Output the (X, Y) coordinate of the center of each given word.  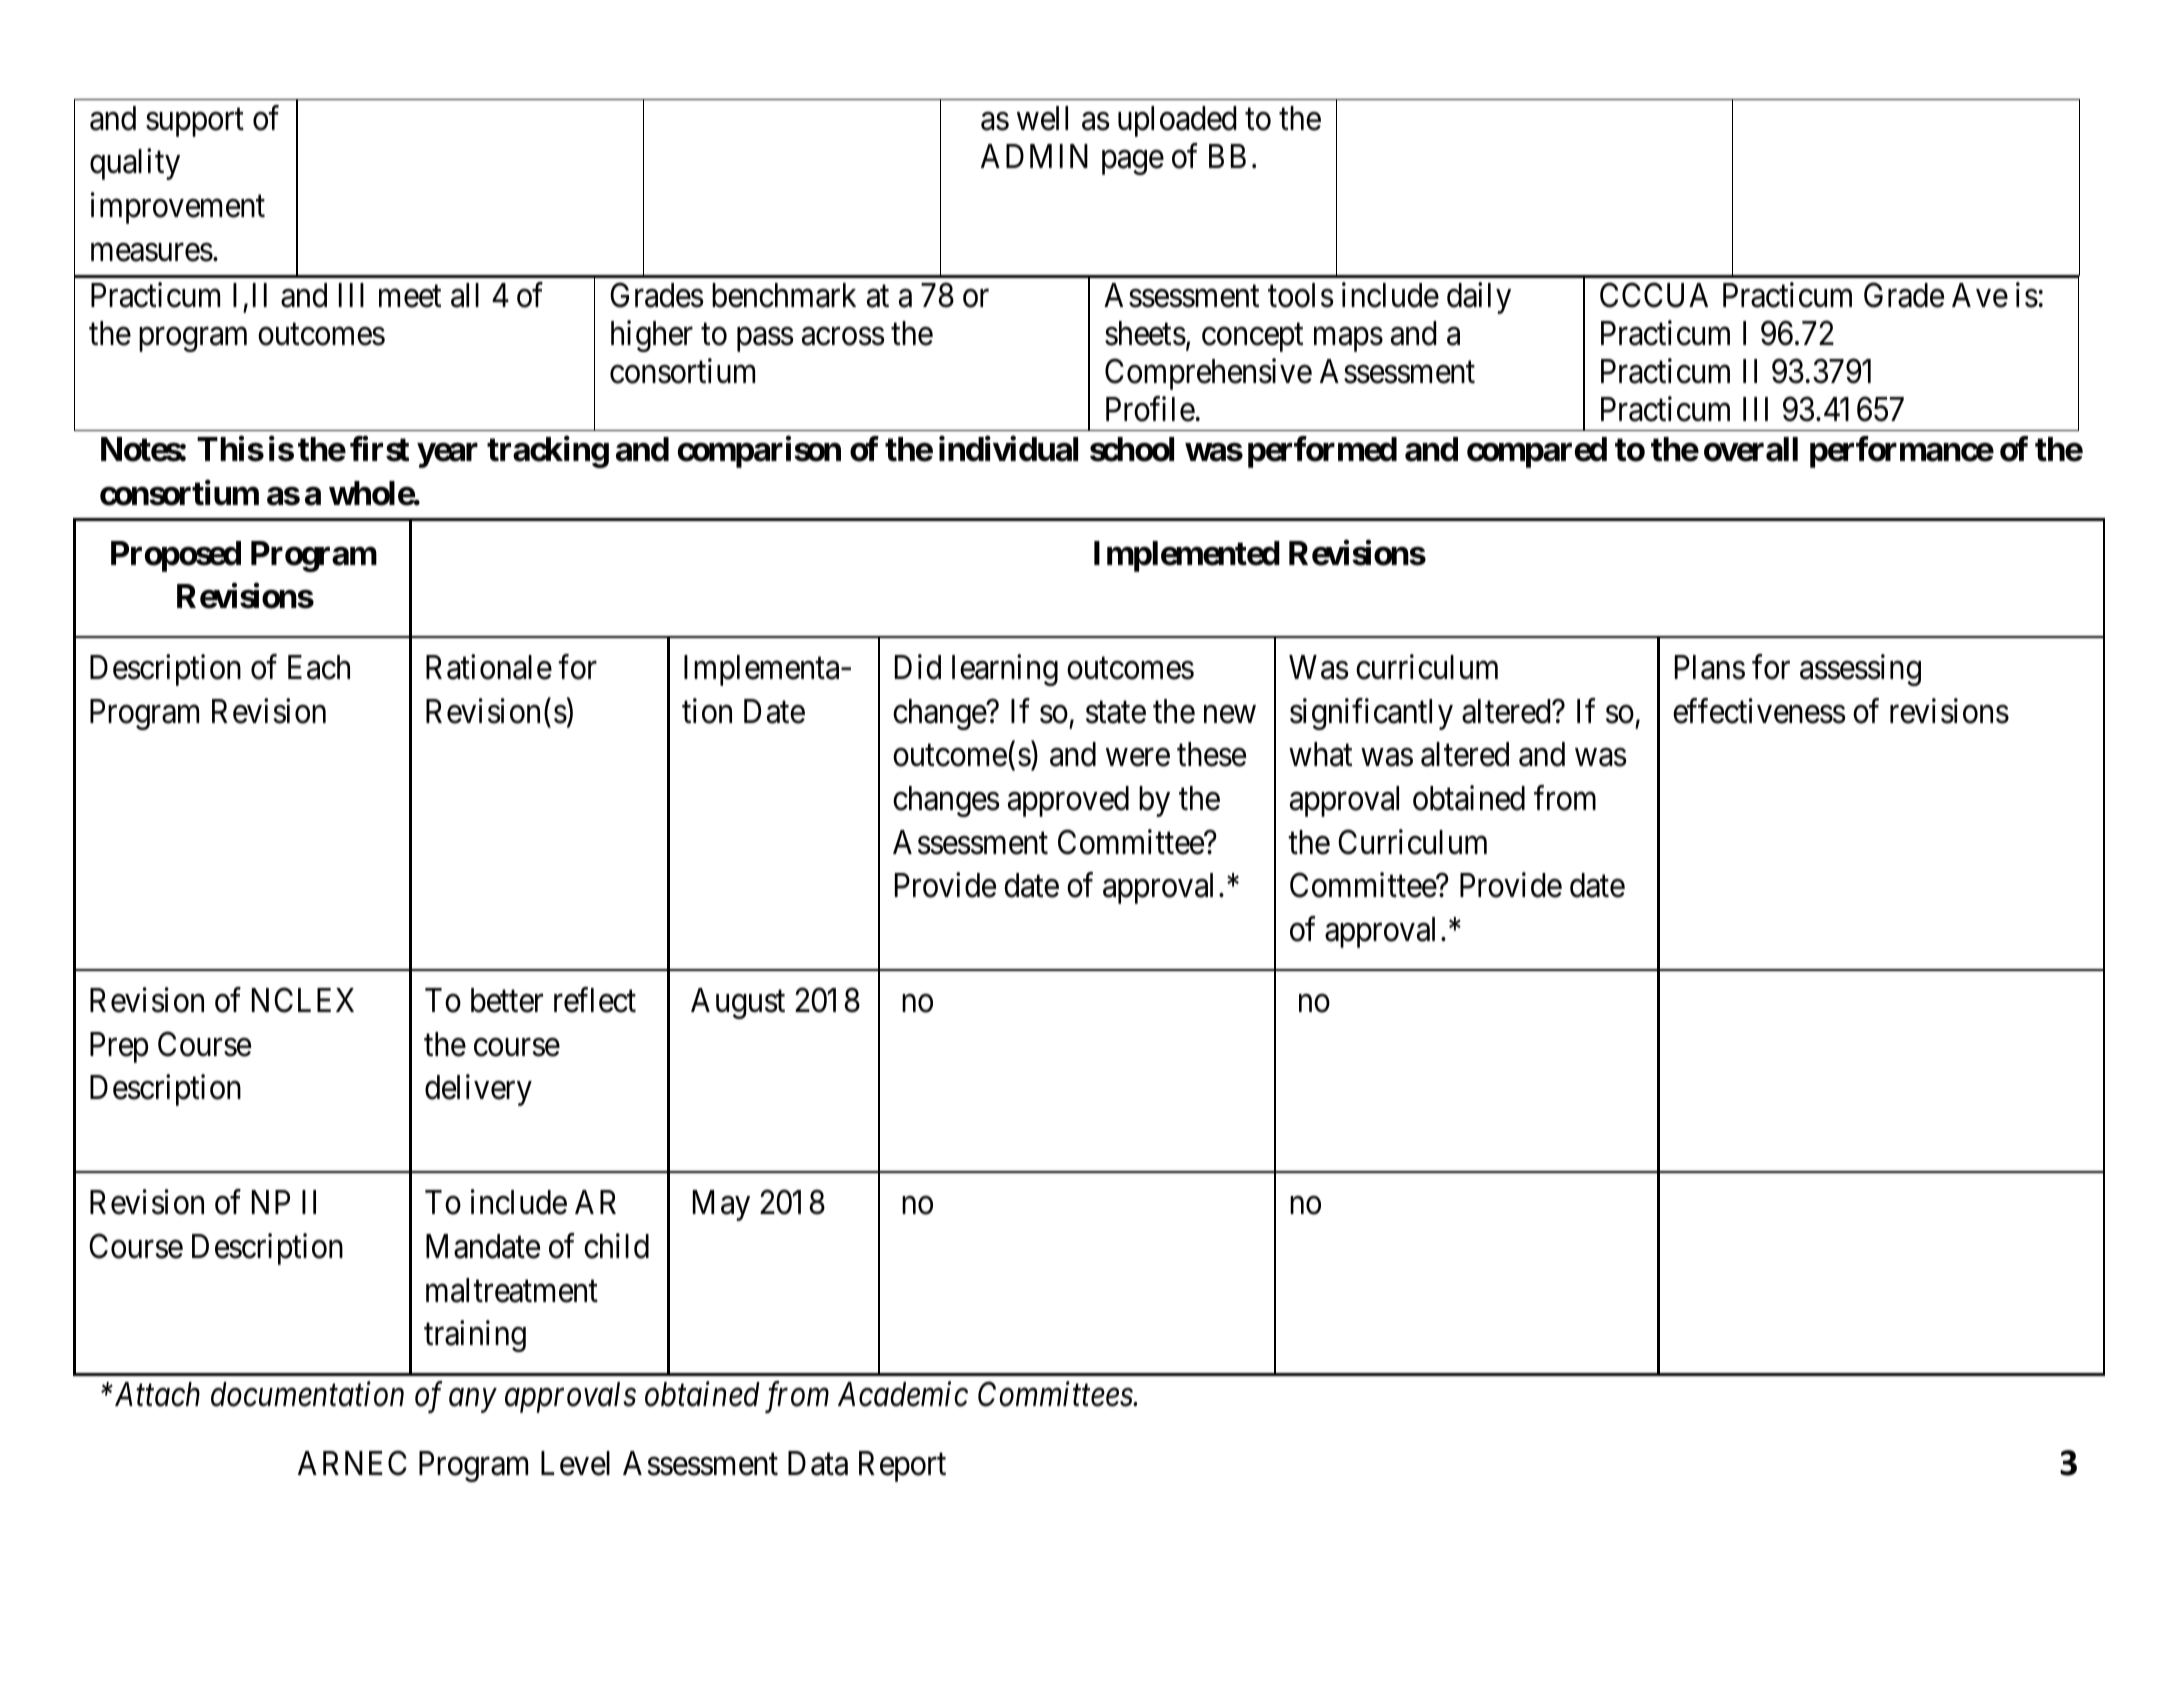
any (472, 1401)
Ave (1980, 295)
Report (902, 1466)
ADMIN (1034, 156)
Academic (903, 1394)
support (195, 123)
